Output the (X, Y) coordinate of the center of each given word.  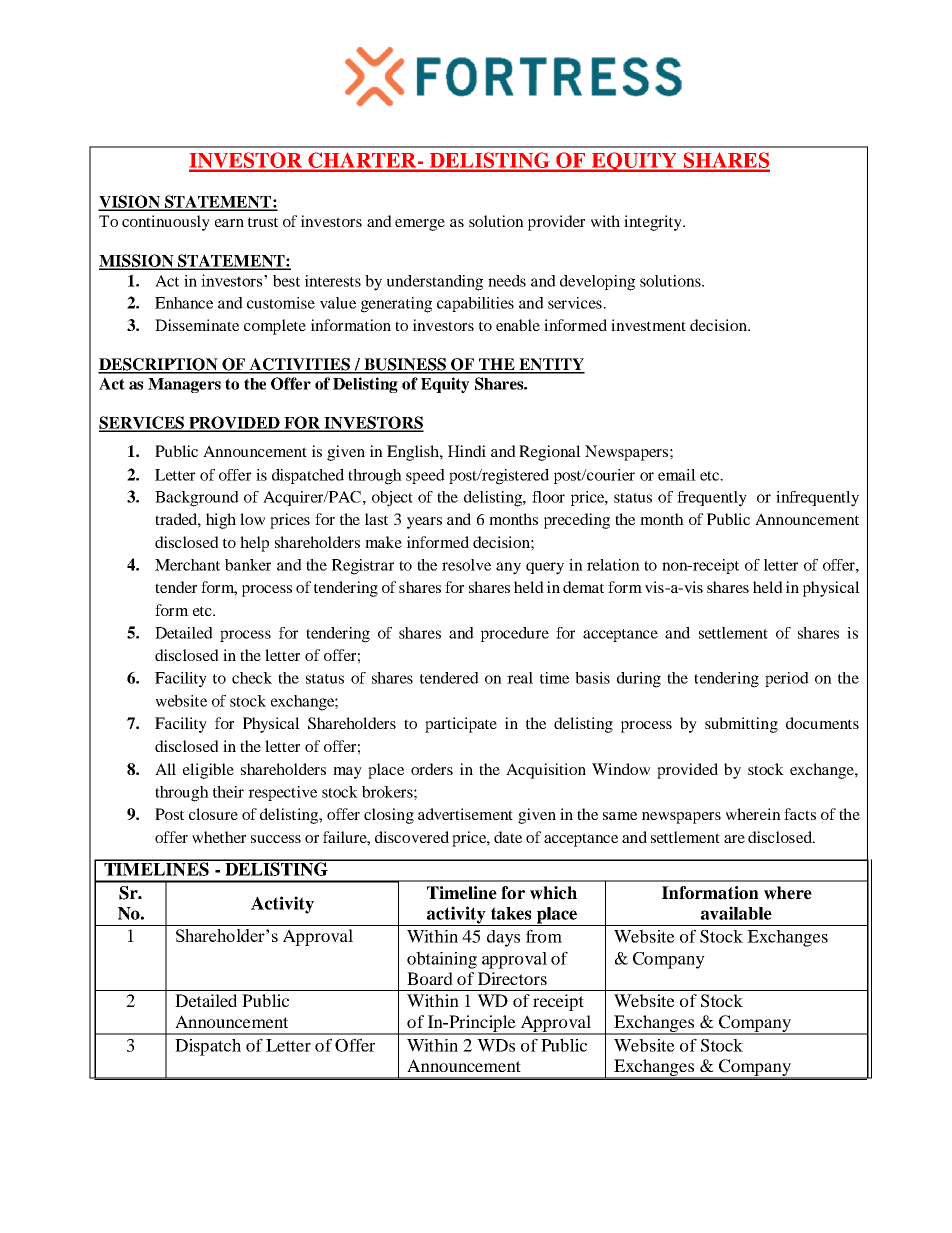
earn (229, 223)
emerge (420, 225)
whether (219, 837)
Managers (184, 385)
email (677, 475)
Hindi (467, 451)
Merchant (187, 565)
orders (432, 769)
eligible (208, 771)
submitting (741, 725)
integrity (654, 223)
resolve (466, 565)
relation (613, 565)
